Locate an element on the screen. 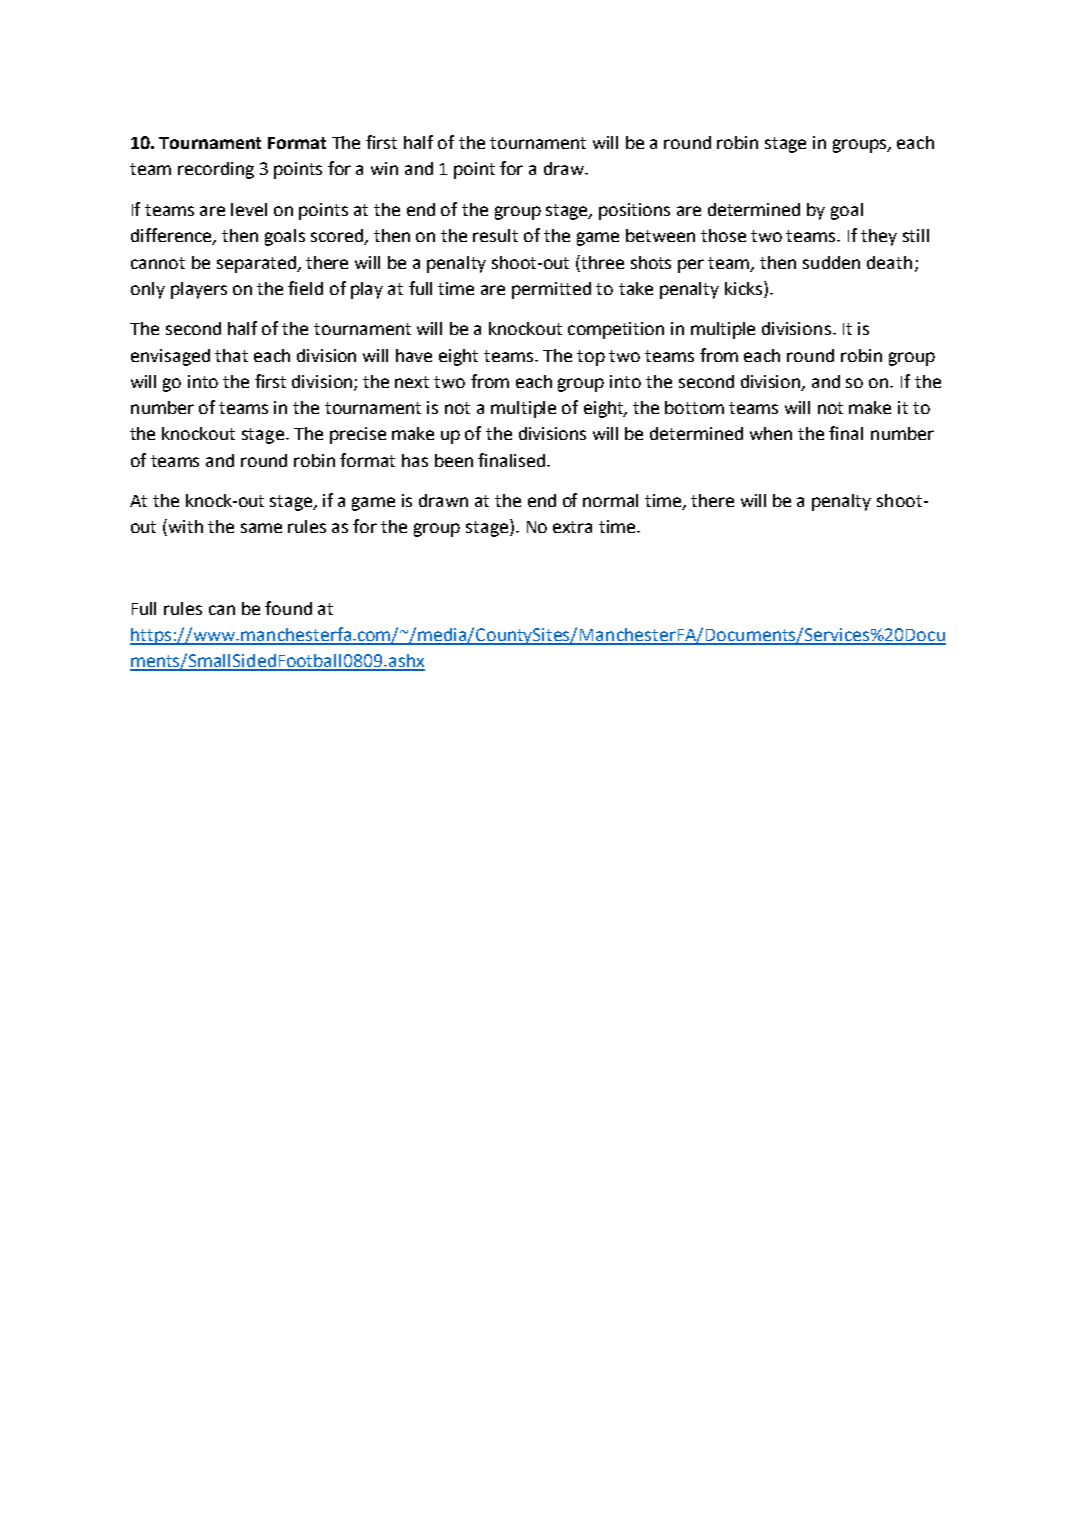 Image resolution: width=1077 pixels, height=1523 pixels. when is located at coordinates (771, 433).
